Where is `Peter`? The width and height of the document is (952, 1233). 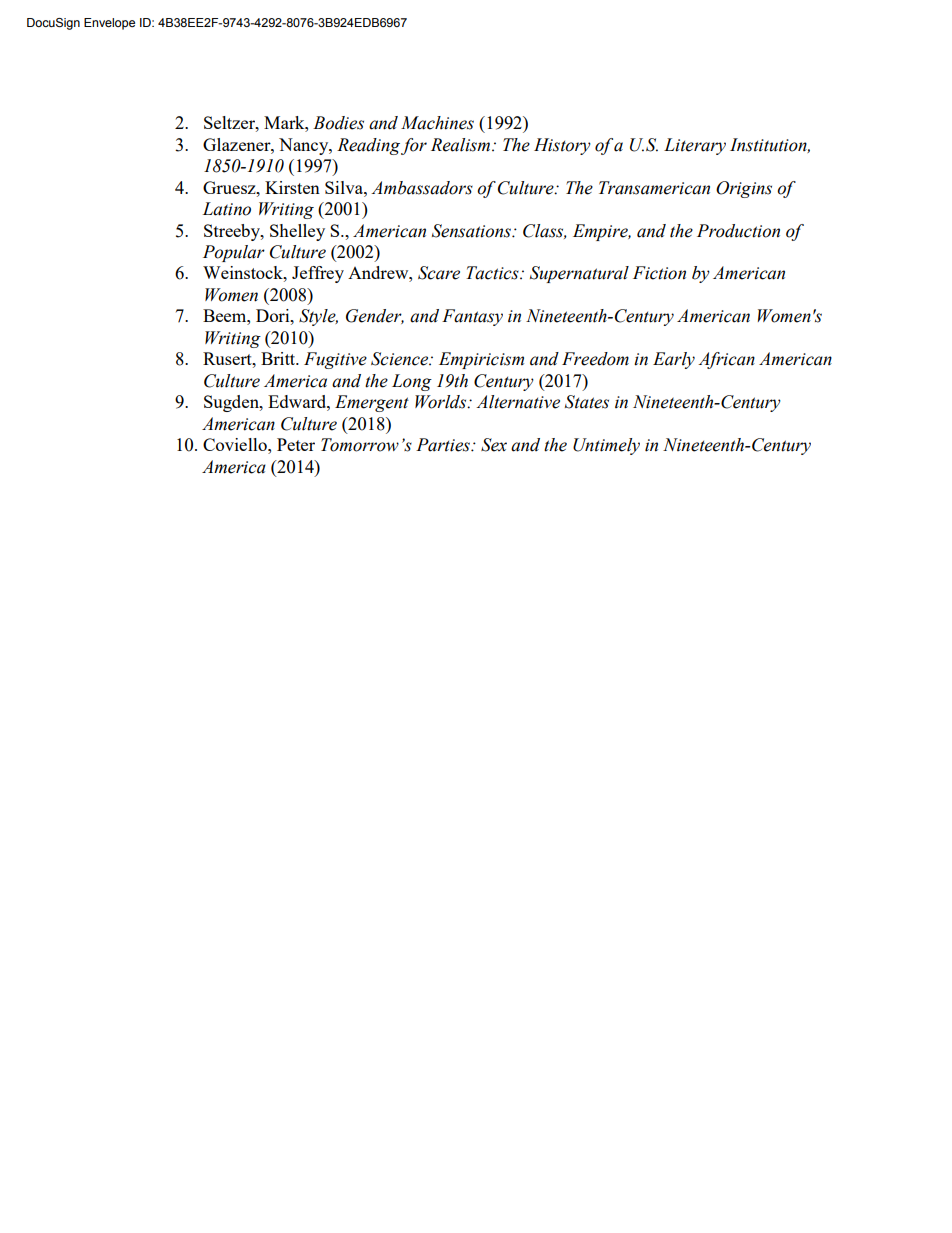
Peter is located at coordinates (296, 444).
